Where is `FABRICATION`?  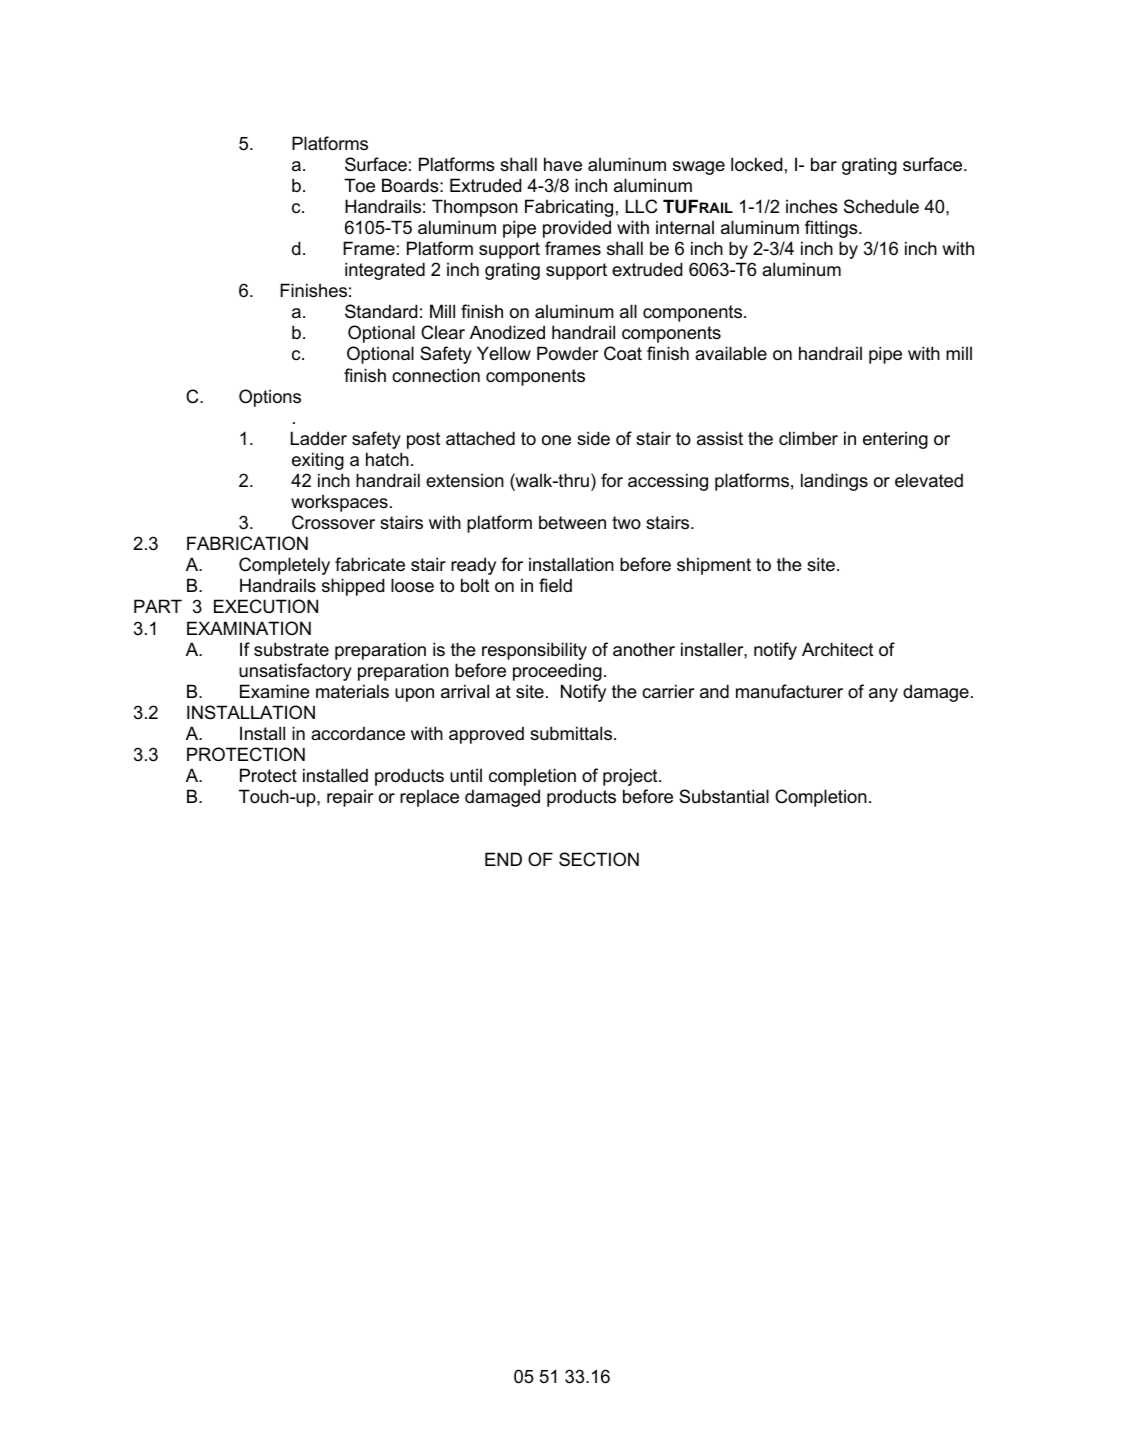
FABRICATION is located at coordinates (247, 543).
